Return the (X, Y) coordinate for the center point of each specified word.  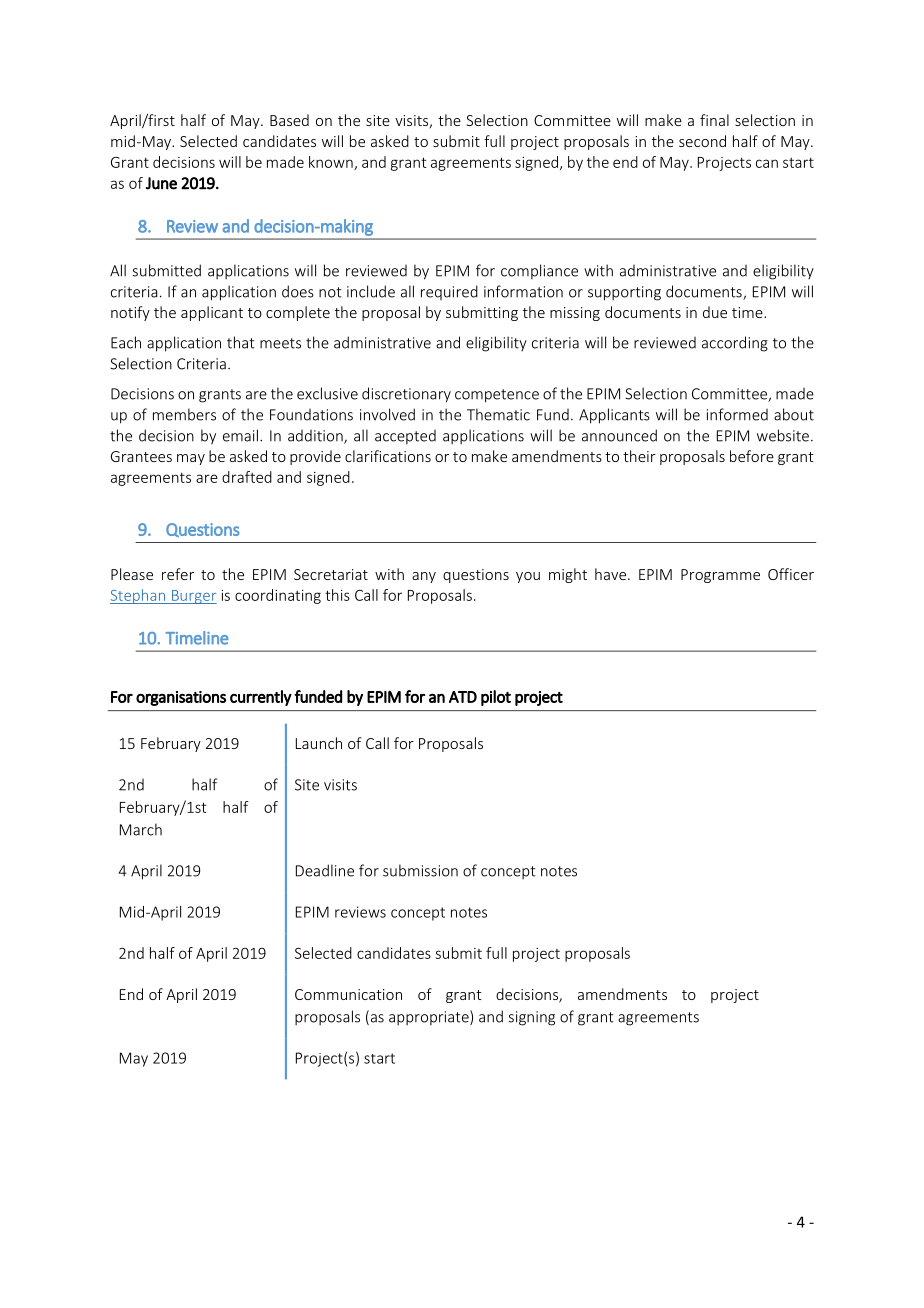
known (332, 163)
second (702, 141)
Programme (720, 576)
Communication (348, 994)
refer (178, 574)
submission (420, 870)
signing (531, 1018)
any (424, 577)
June (161, 183)
